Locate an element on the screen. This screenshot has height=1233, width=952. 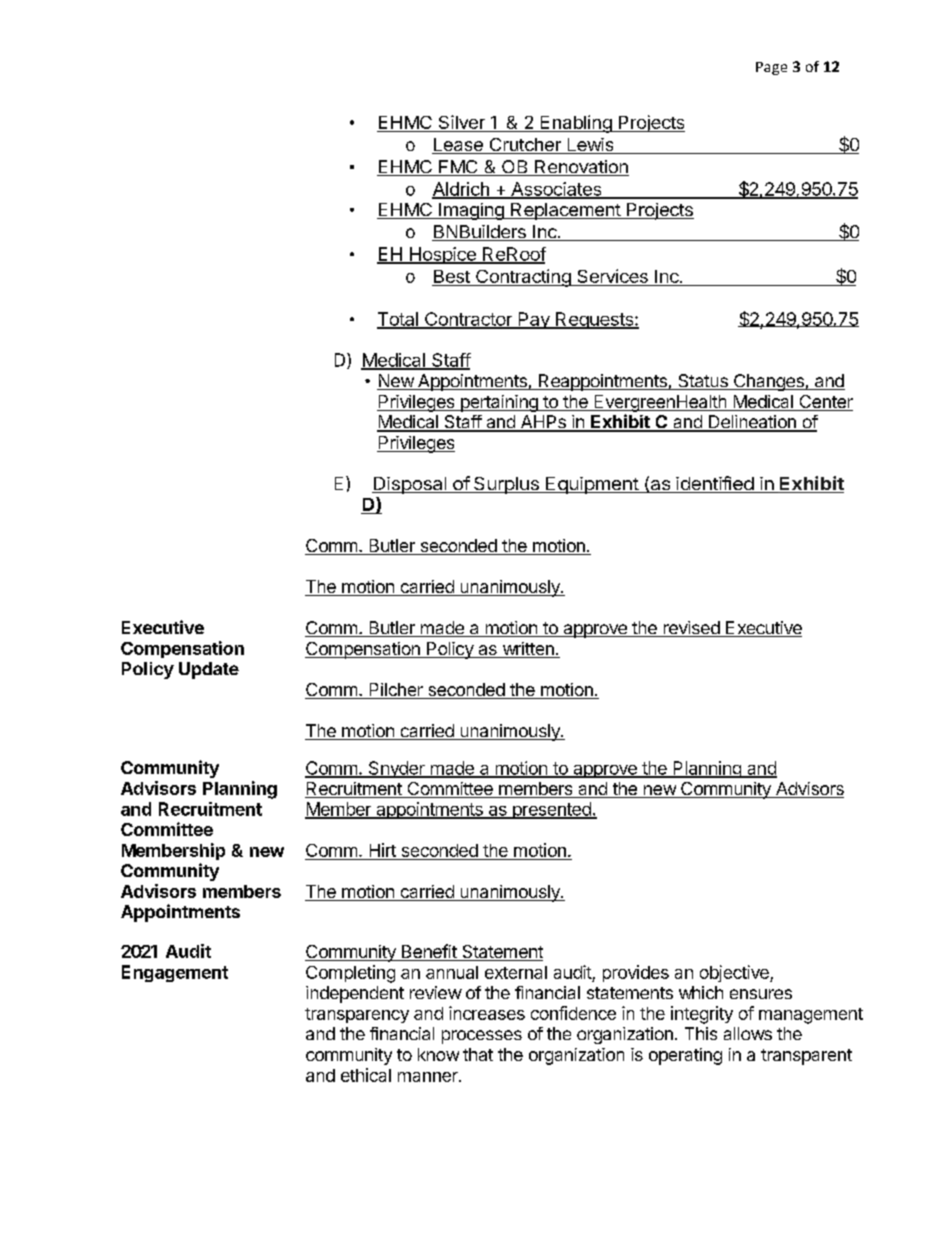
processes is located at coordinates (482, 1037).
